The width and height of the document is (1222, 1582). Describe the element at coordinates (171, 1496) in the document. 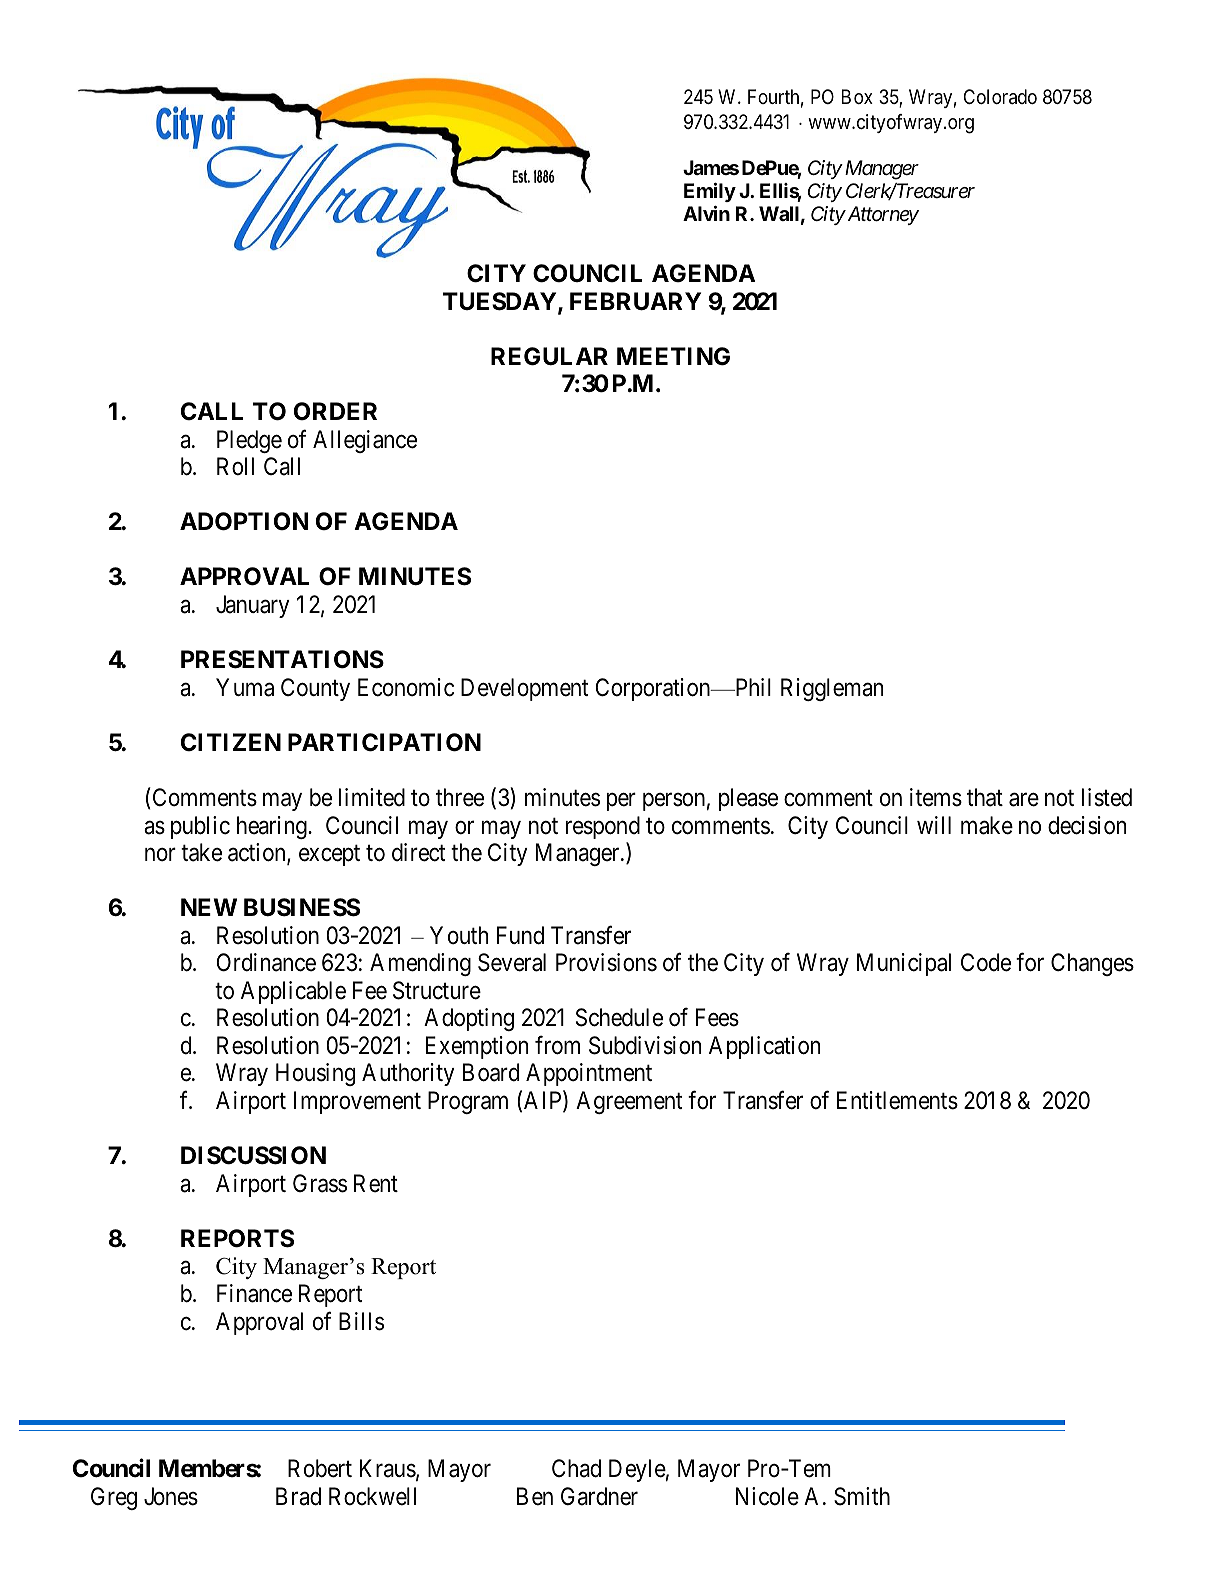

I see `Jones` at that location.
